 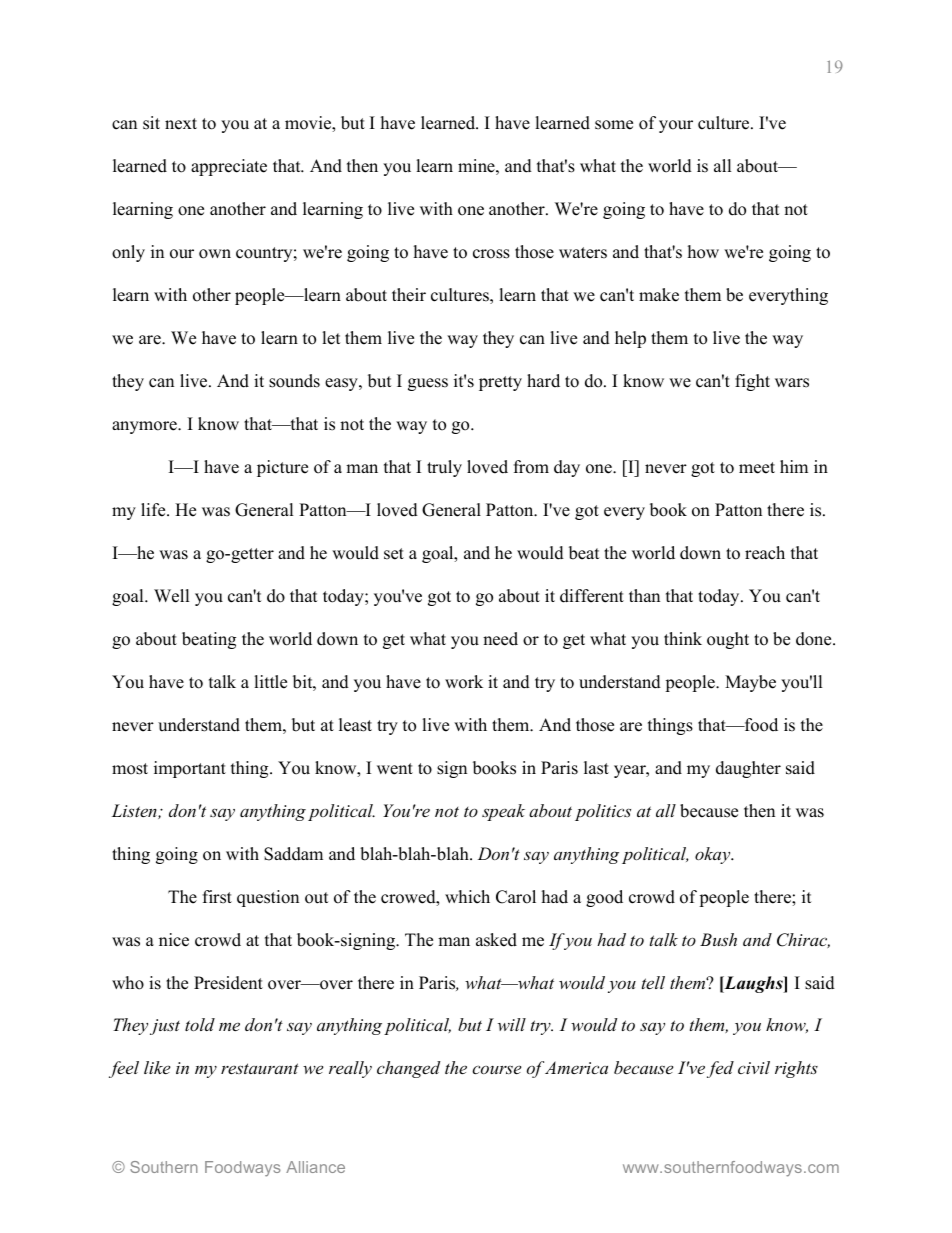 What do you see at coordinates (503, 812) in the page?
I see `speak` at bounding box center [503, 812].
